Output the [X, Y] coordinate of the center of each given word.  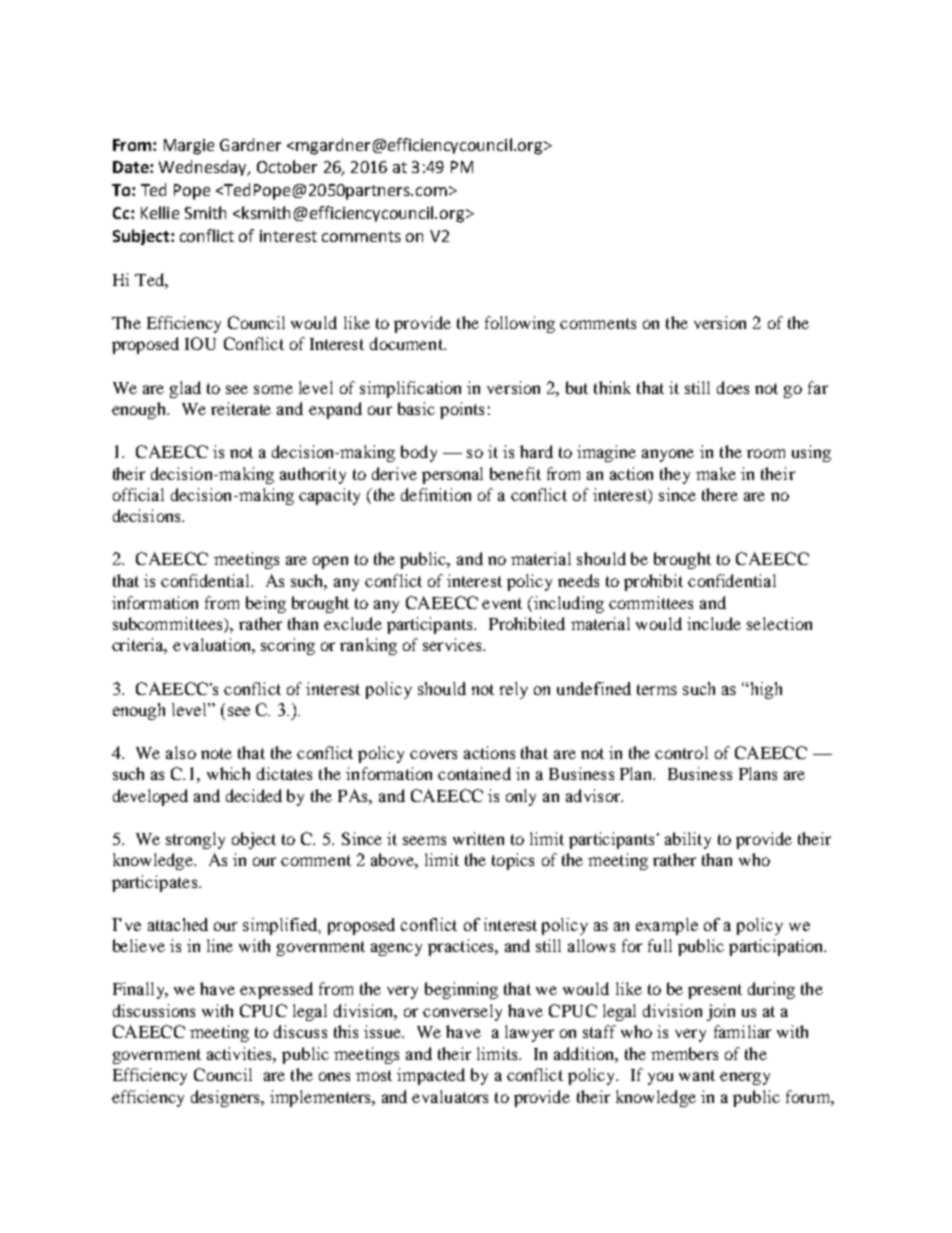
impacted [431, 1076]
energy [745, 1078]
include [714, 623]
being [266, 604]
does [733, 387]
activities [240, 1053]
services [453, 644]
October [287, 166]
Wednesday [204, 168]
